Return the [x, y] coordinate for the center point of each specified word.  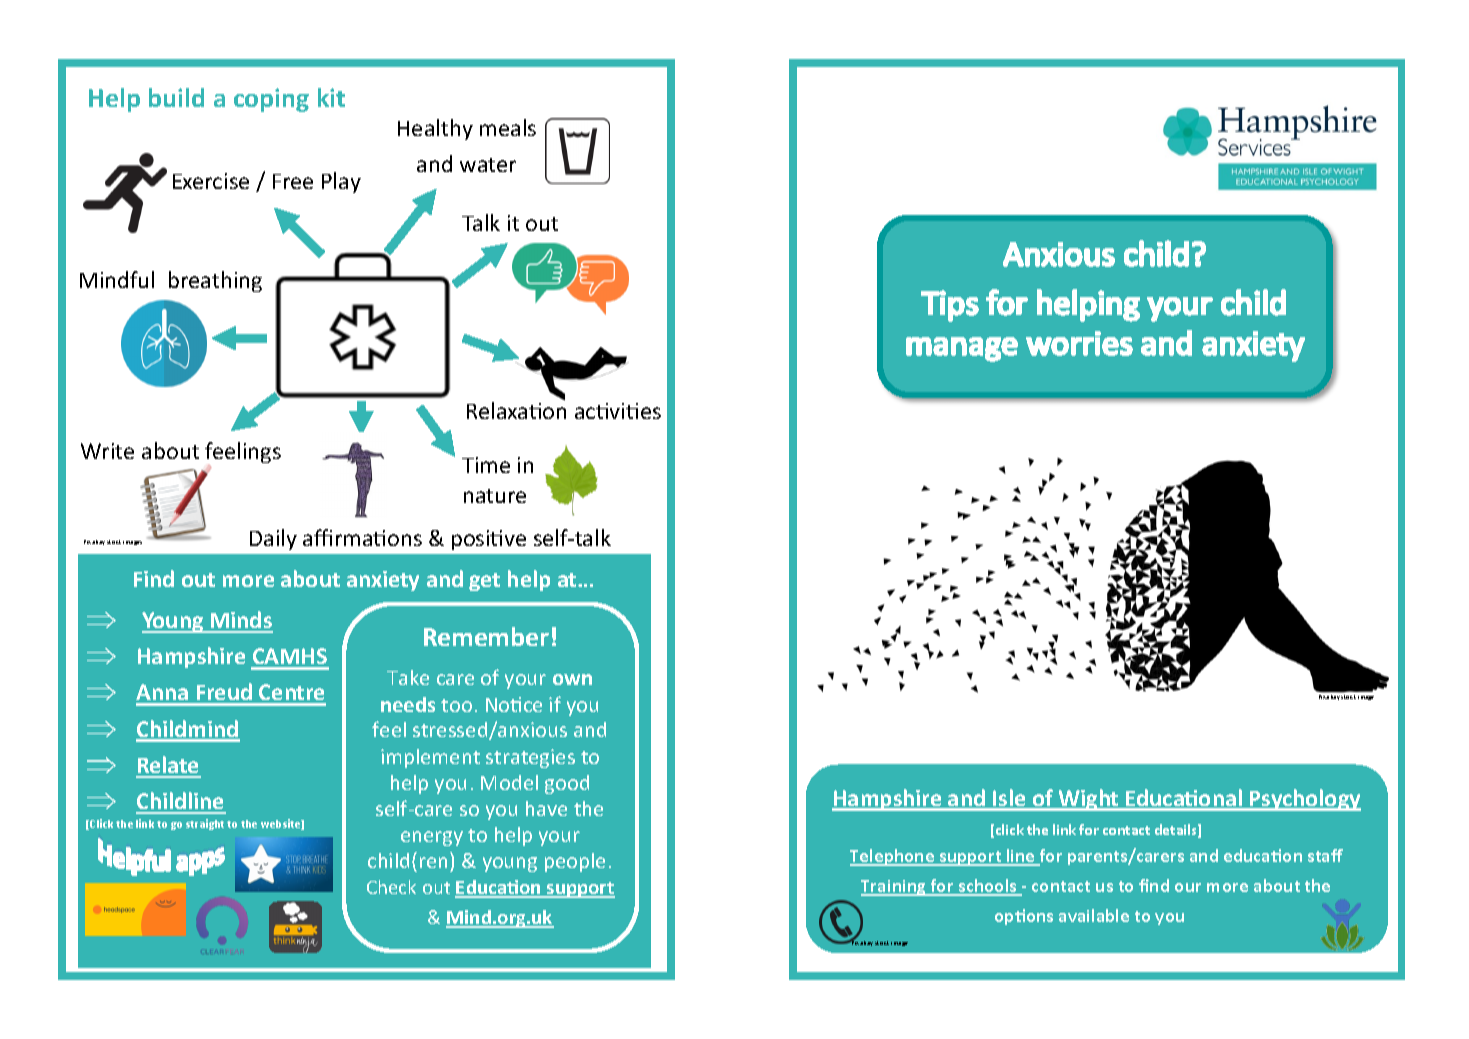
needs [408, 704]
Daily [273, 539]
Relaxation [516, 409]
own [572, 679]
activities [618, 411]
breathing [215, 281]
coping [271, 100]
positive [489, 540]
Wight [1089, 800]
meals [508, 127]
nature [495, 496]
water [488, 165]
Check [391, 887]
